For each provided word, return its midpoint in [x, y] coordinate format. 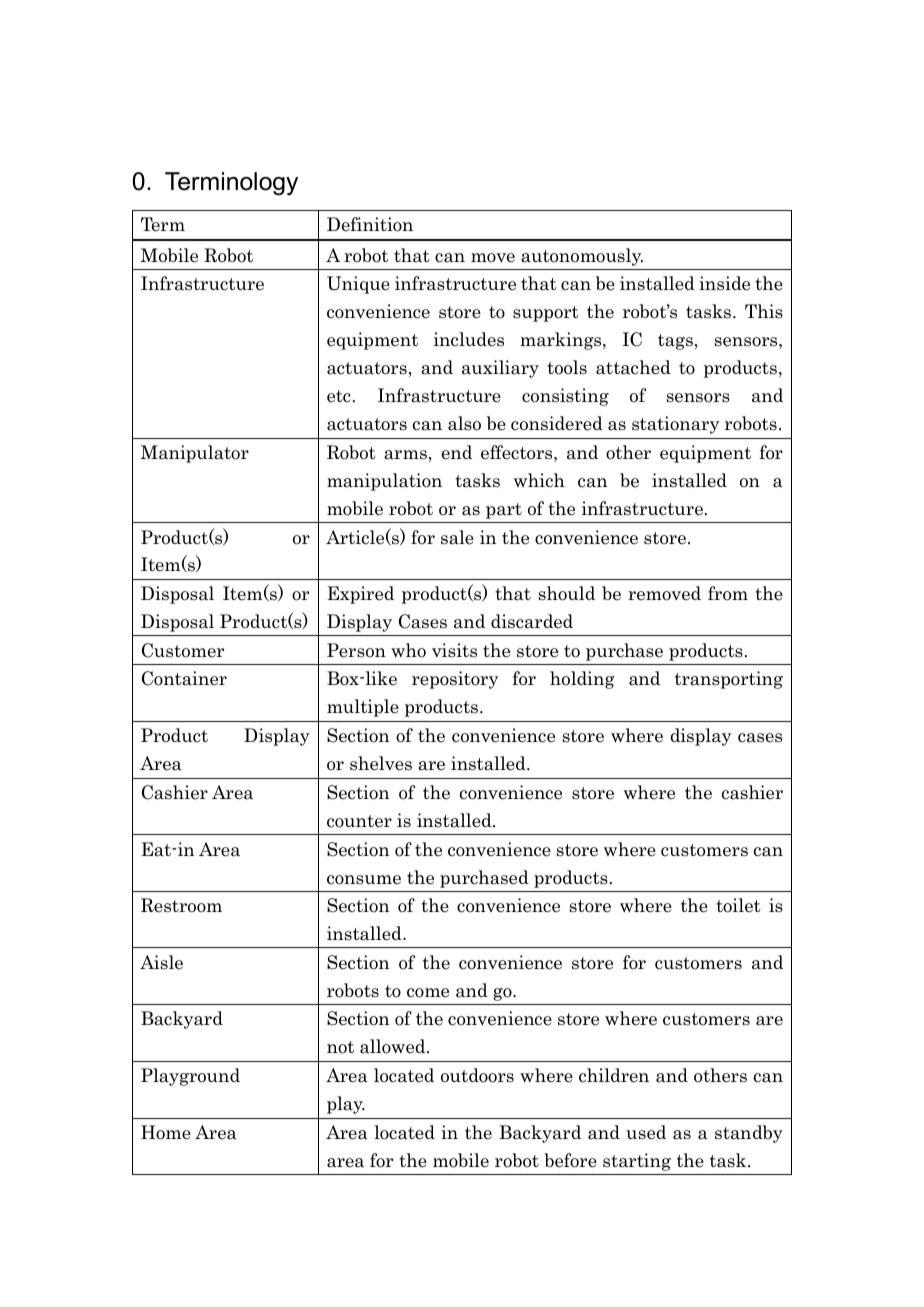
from [728, 593]
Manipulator [195, 454]
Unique [358, 285]
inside [724, 283]
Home [166, 1132]
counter [359, 821]
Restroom [181, 905]
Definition [370, 224]
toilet [738, 905]
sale [457, 537]
